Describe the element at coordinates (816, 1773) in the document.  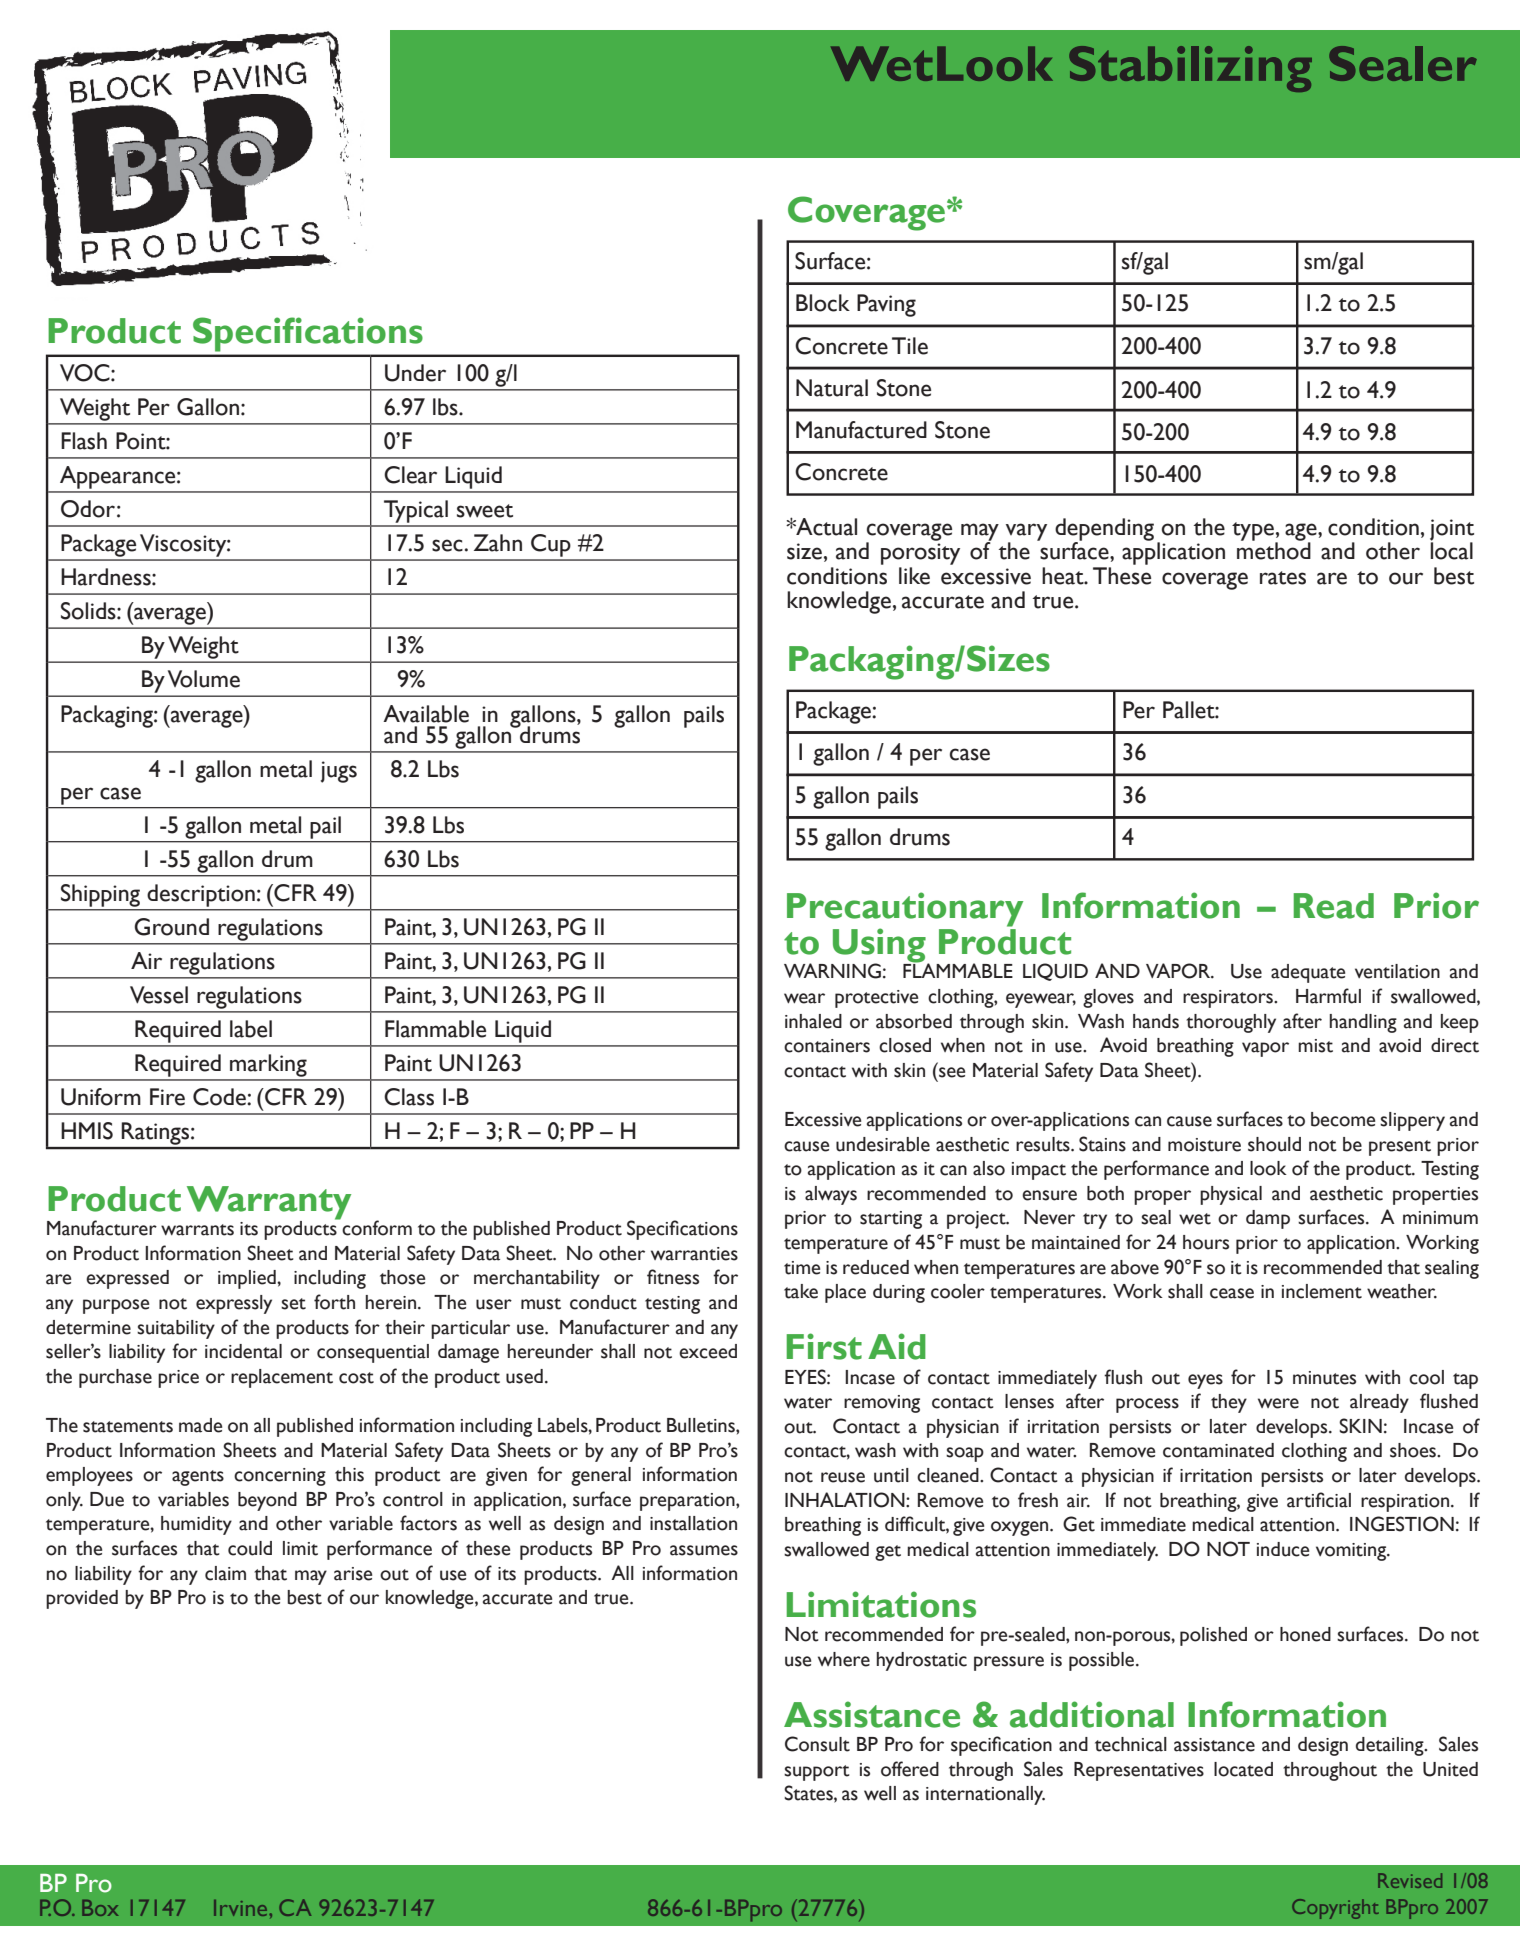
I see `support` at that location.
